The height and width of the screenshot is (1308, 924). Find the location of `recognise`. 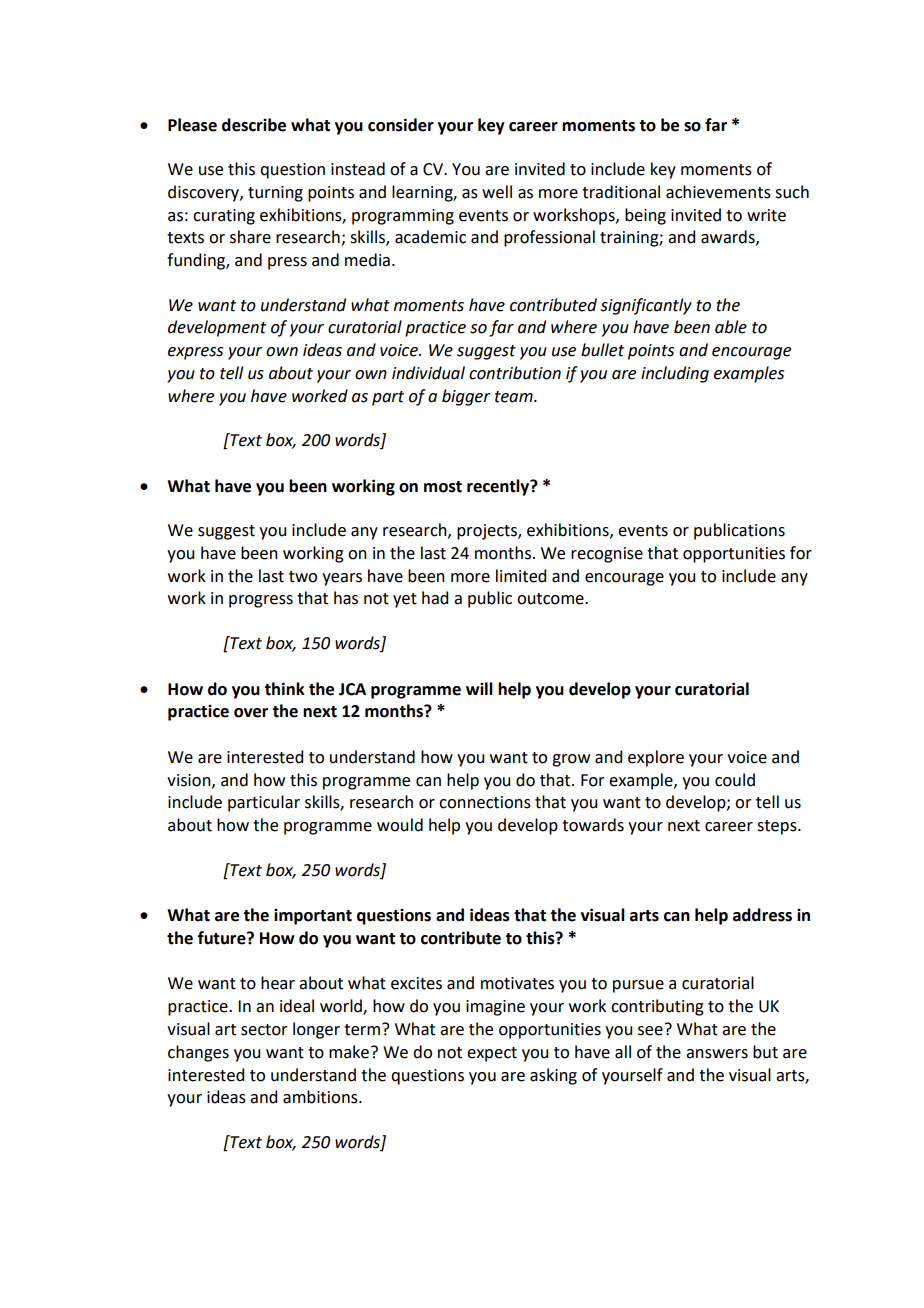

recognise is located at coordinates (607, 555).
